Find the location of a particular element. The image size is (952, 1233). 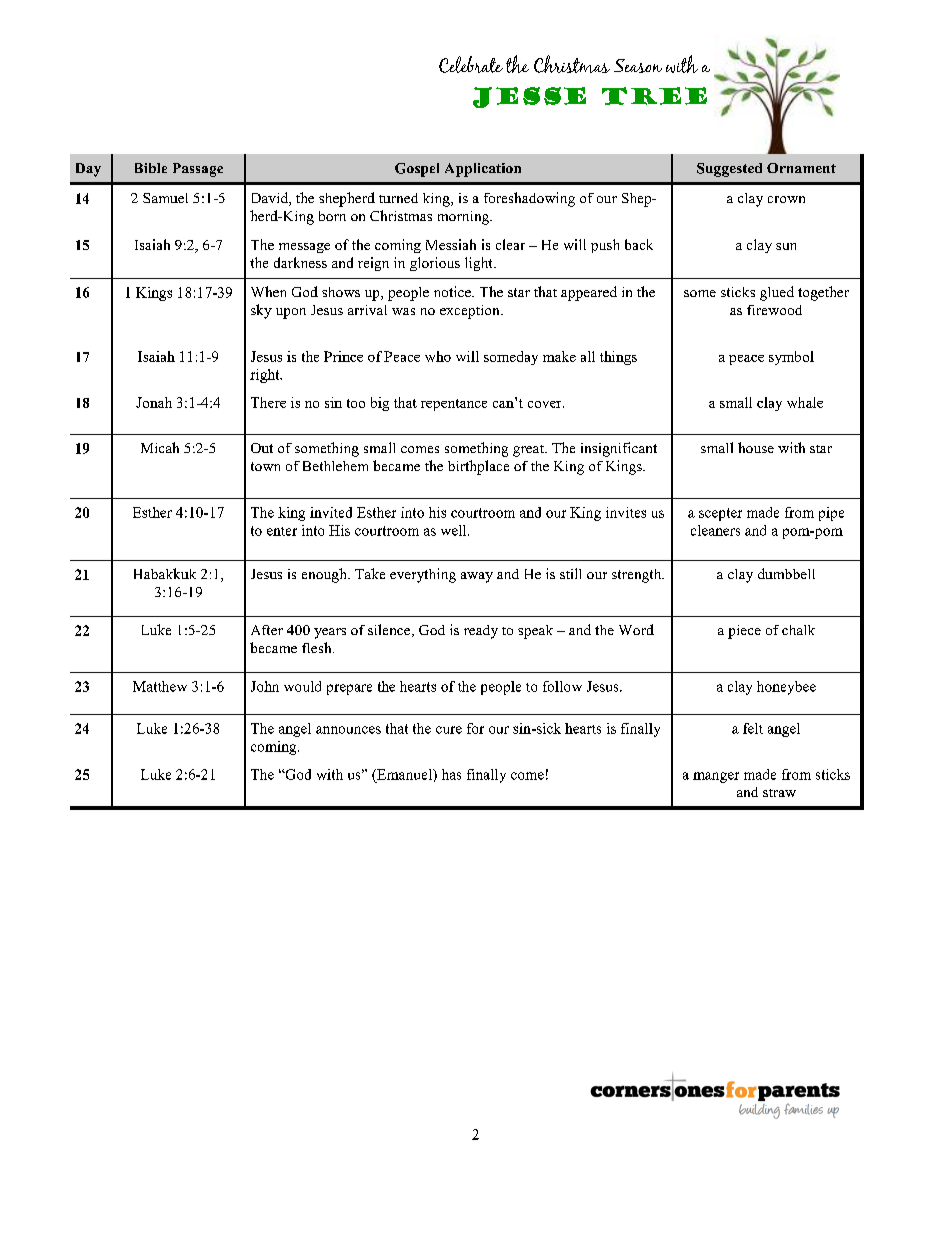

Out is located at coordinates (262, 448).
